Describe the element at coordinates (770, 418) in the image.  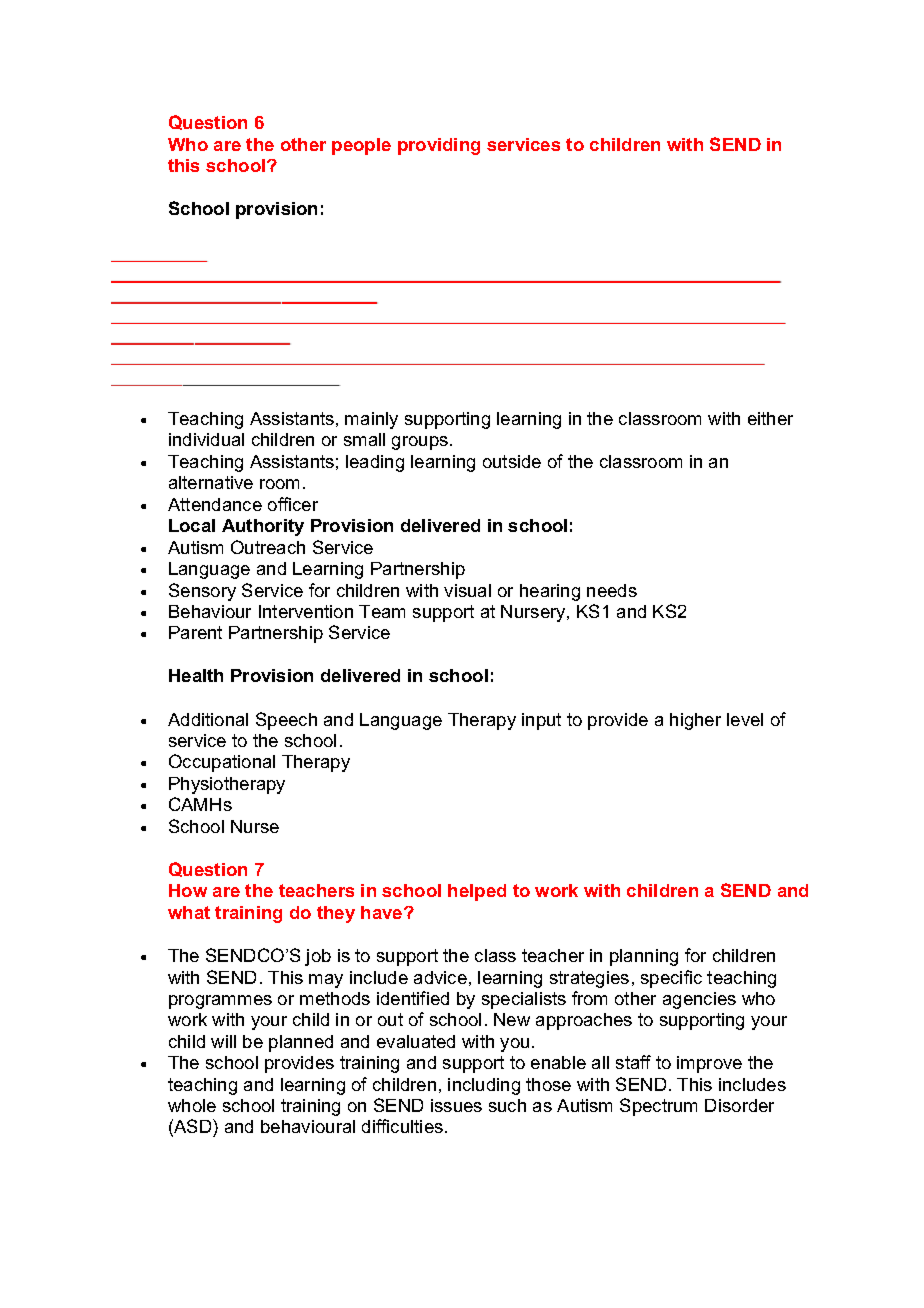
I see `either` at that location.
